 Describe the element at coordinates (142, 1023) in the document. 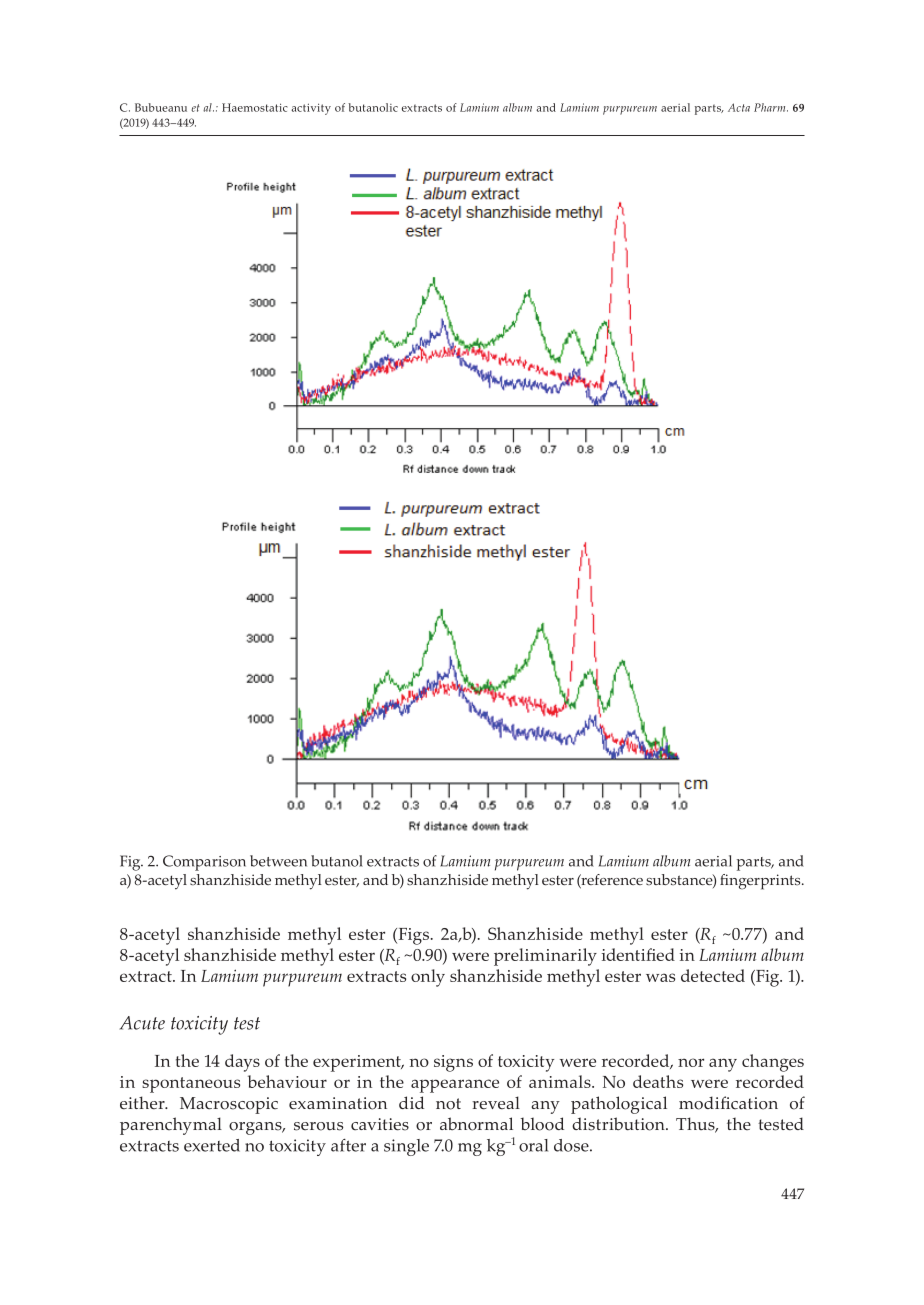

I see `Acute` at that location.
